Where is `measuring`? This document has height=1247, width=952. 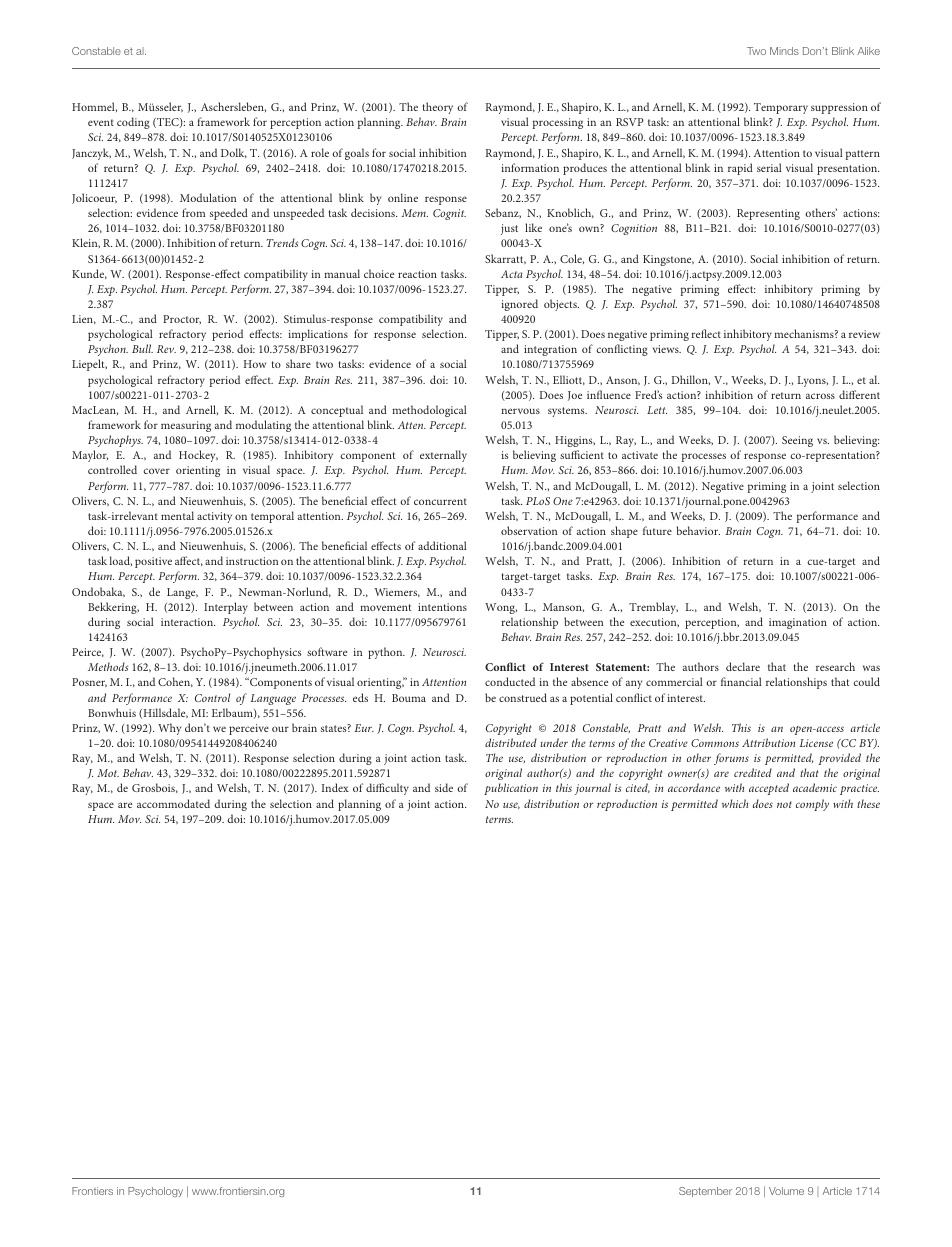 measuring is located at coordinates (186, 426).
